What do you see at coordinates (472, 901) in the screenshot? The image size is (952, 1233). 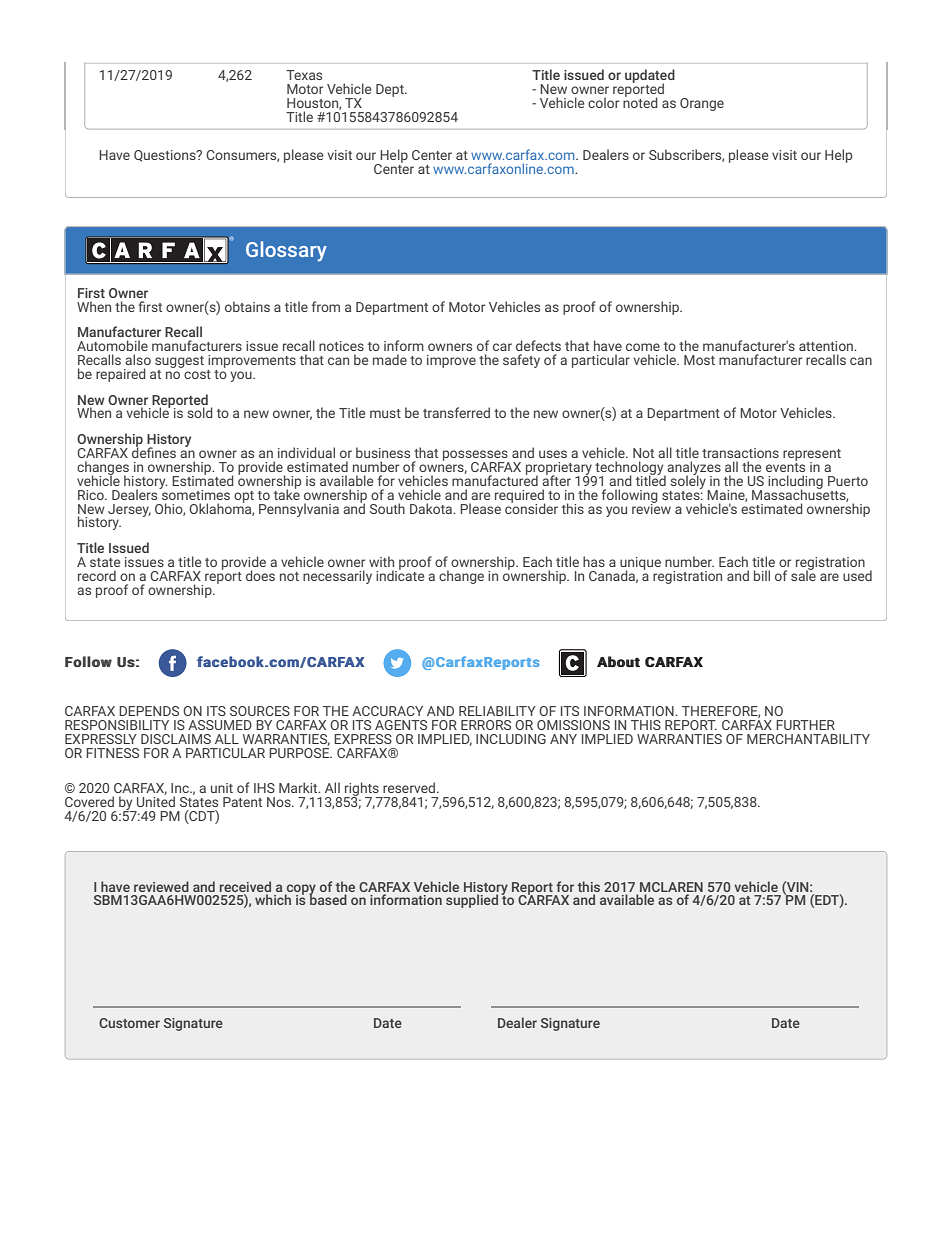 I see `supplied` at bounding box center [472, 901].
